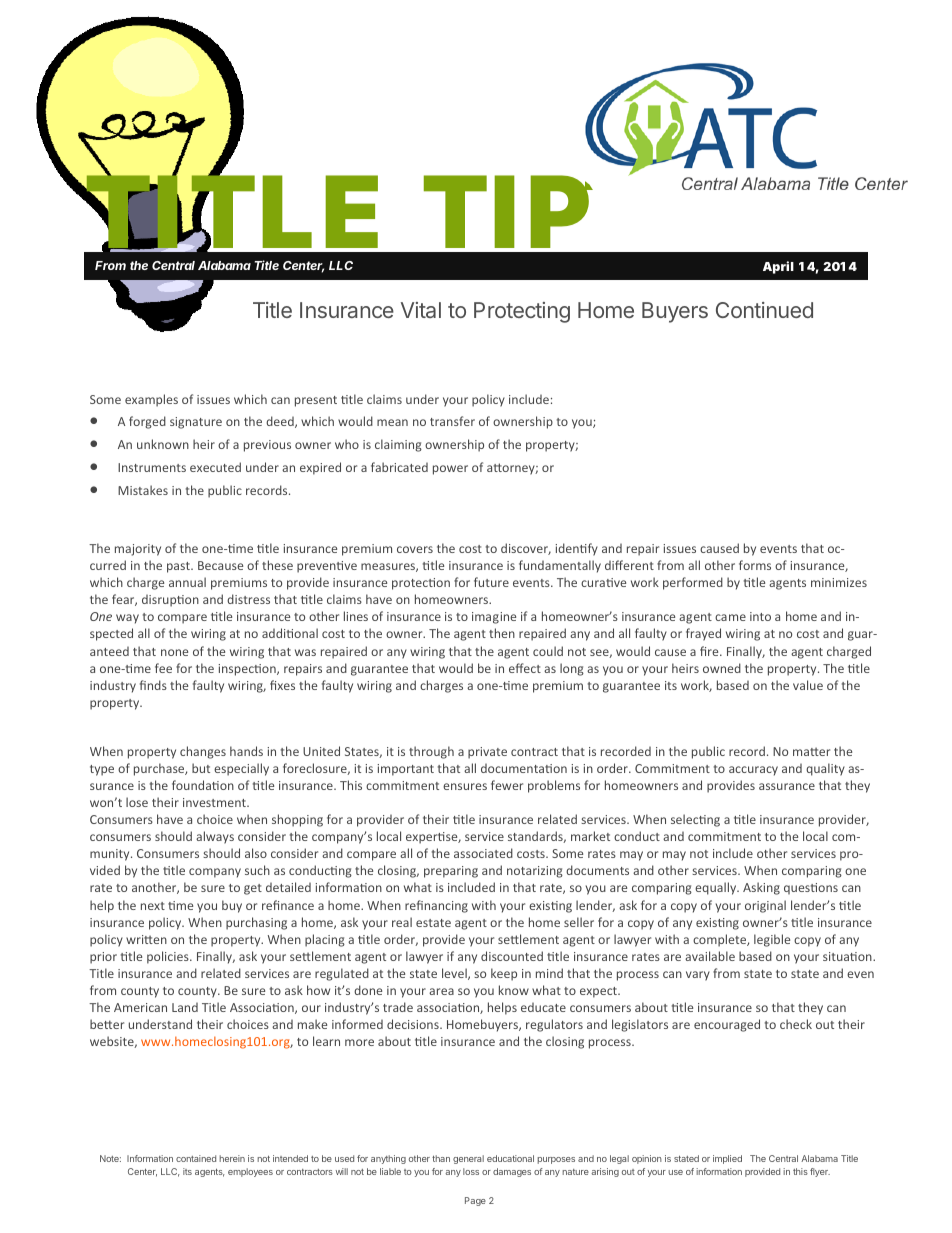  I want to click on discounted, so click(512, 956).
